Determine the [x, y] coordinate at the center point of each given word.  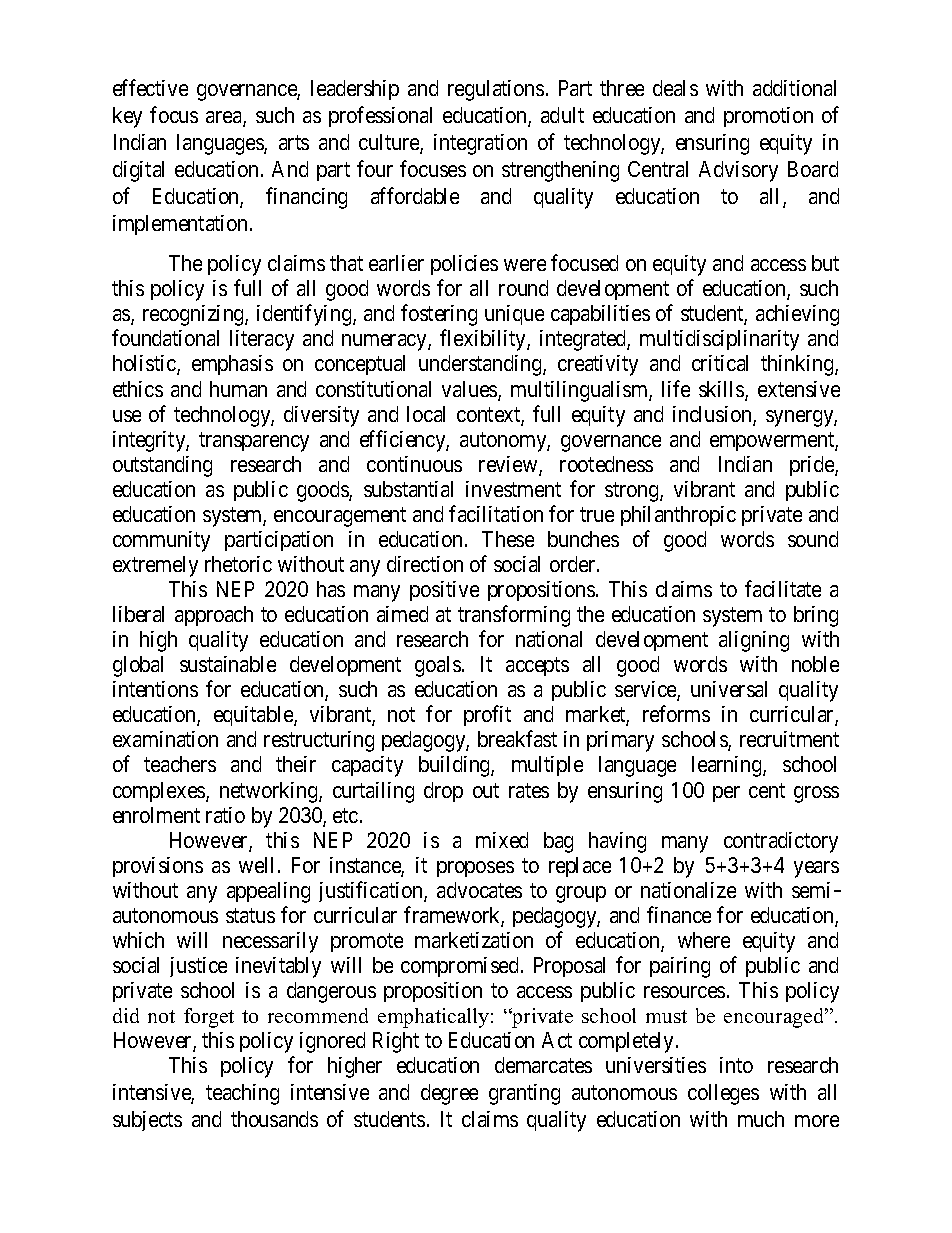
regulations [496, 90]
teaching [242, 1094]
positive [444, 591]
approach [214, 616]
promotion [768, 117]
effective [150, 87]
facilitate [783, 588]
